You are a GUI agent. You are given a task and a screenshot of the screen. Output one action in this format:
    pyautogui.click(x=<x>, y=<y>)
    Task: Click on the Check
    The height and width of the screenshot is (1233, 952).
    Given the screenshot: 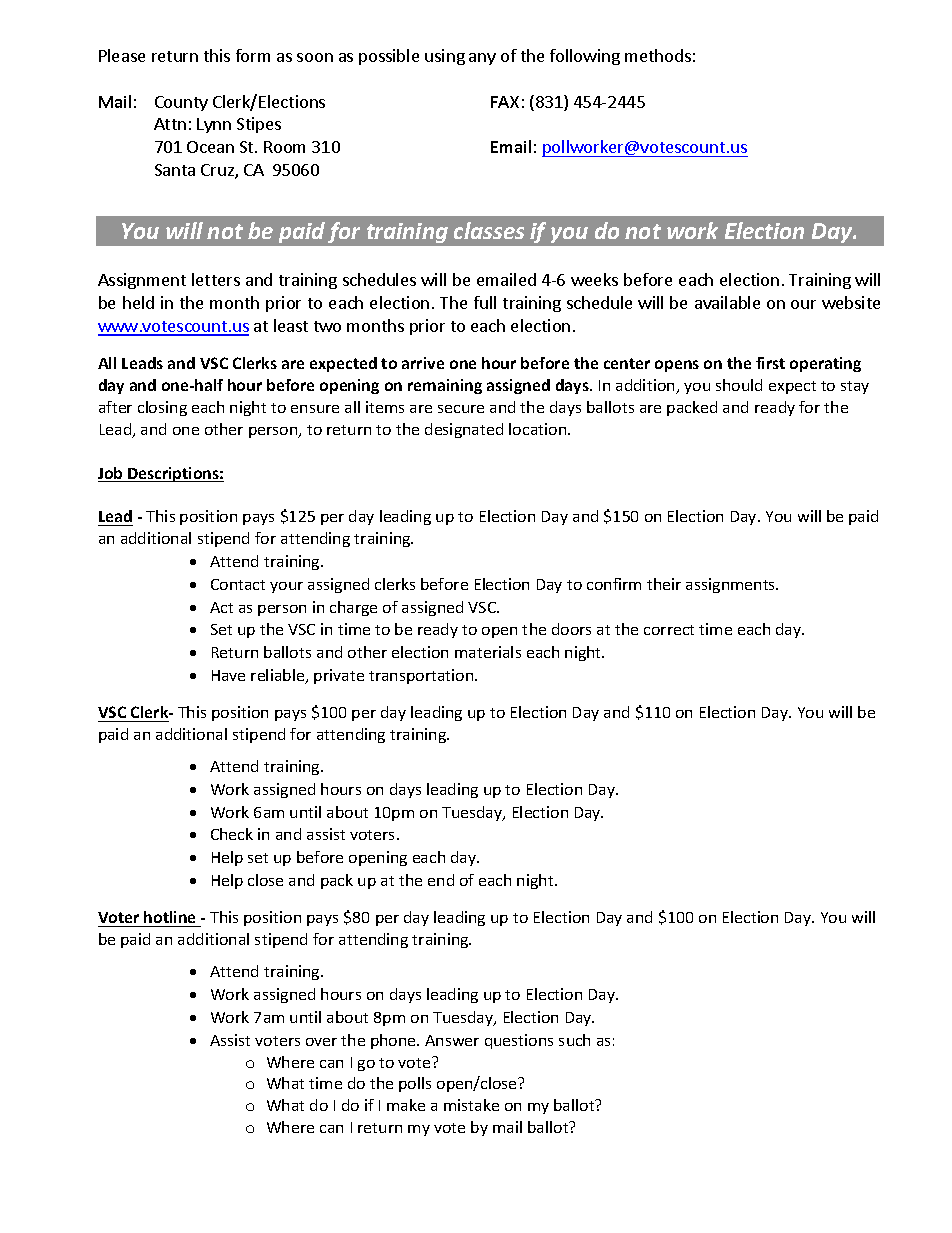 What is the action you would take?
    pyautogui.click(x=232, y=834)
